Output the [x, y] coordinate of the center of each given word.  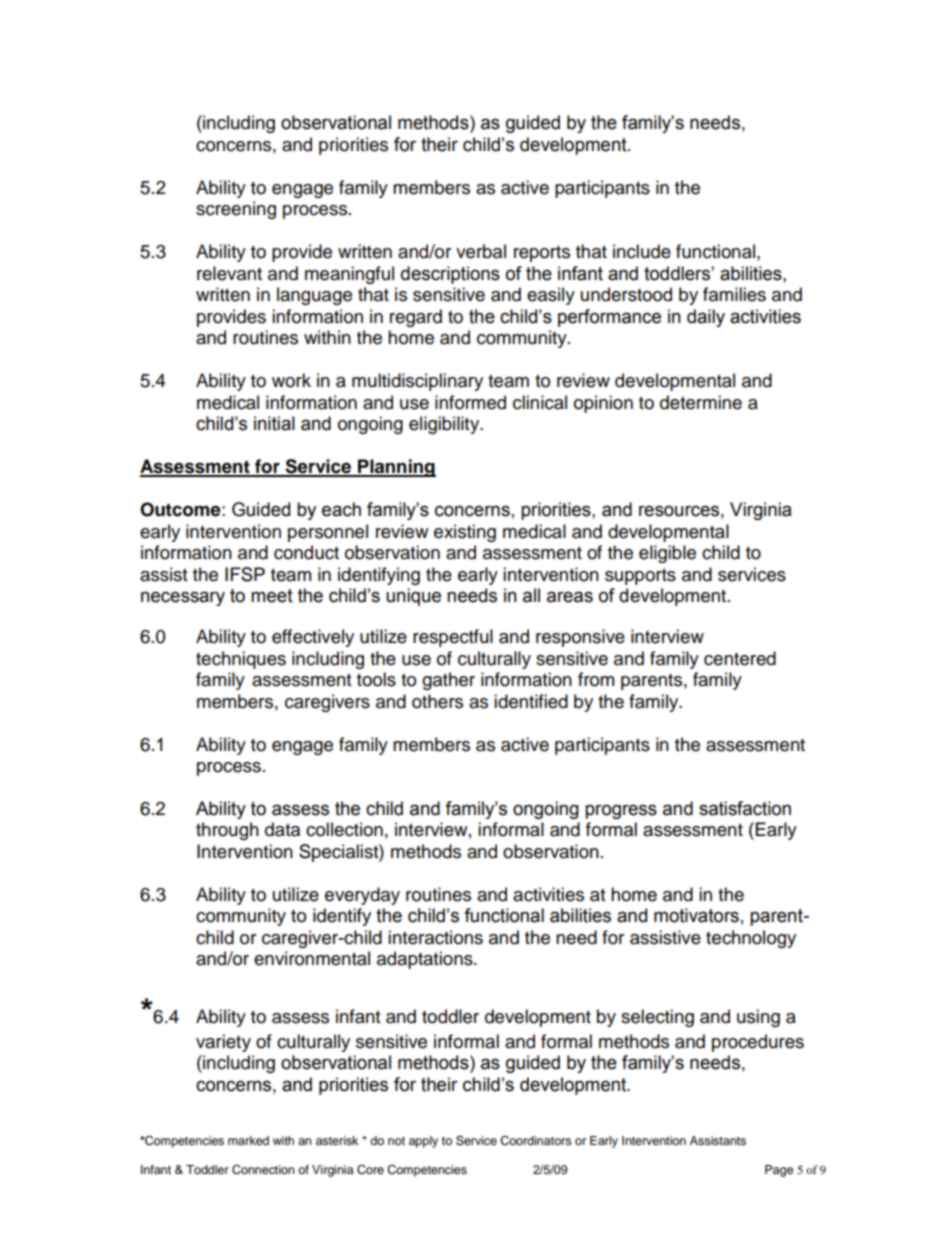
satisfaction [745, 808]
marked [248, 1140]
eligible [667, 554]
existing [465, 533]
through [227, 831]
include [642, 251]
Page [779, 1171]
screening [236, 210]
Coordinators [536, 1141]
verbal [481, 251]
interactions [435, 937]
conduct [306, 552]
